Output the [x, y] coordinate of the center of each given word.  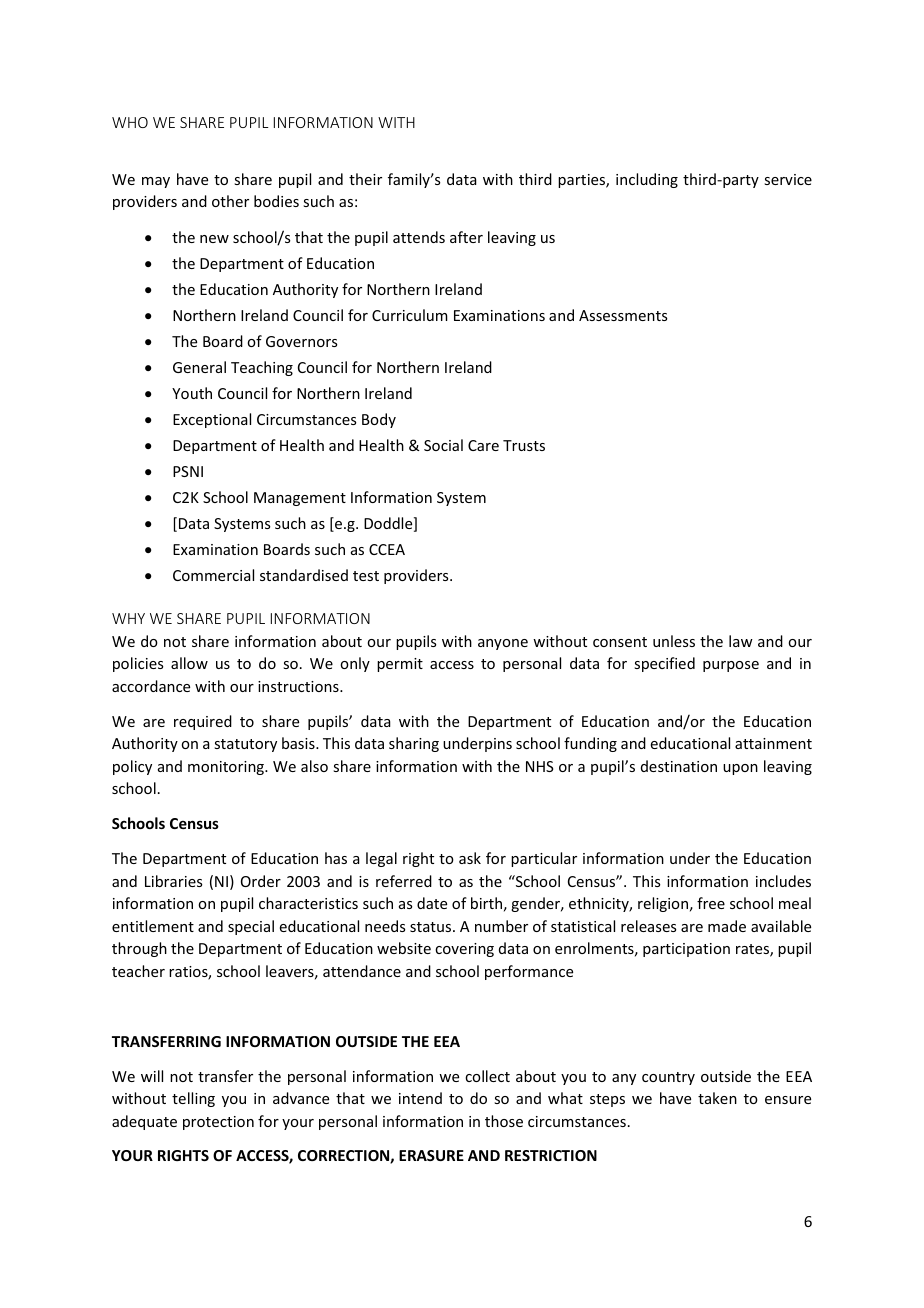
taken [717, 1098]
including [647, 180]
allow [189, 663]
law [741, 641]
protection [218, 1123]
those [504, 1121]
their [365, 179]
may [156, 182]
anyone [503, 644]
